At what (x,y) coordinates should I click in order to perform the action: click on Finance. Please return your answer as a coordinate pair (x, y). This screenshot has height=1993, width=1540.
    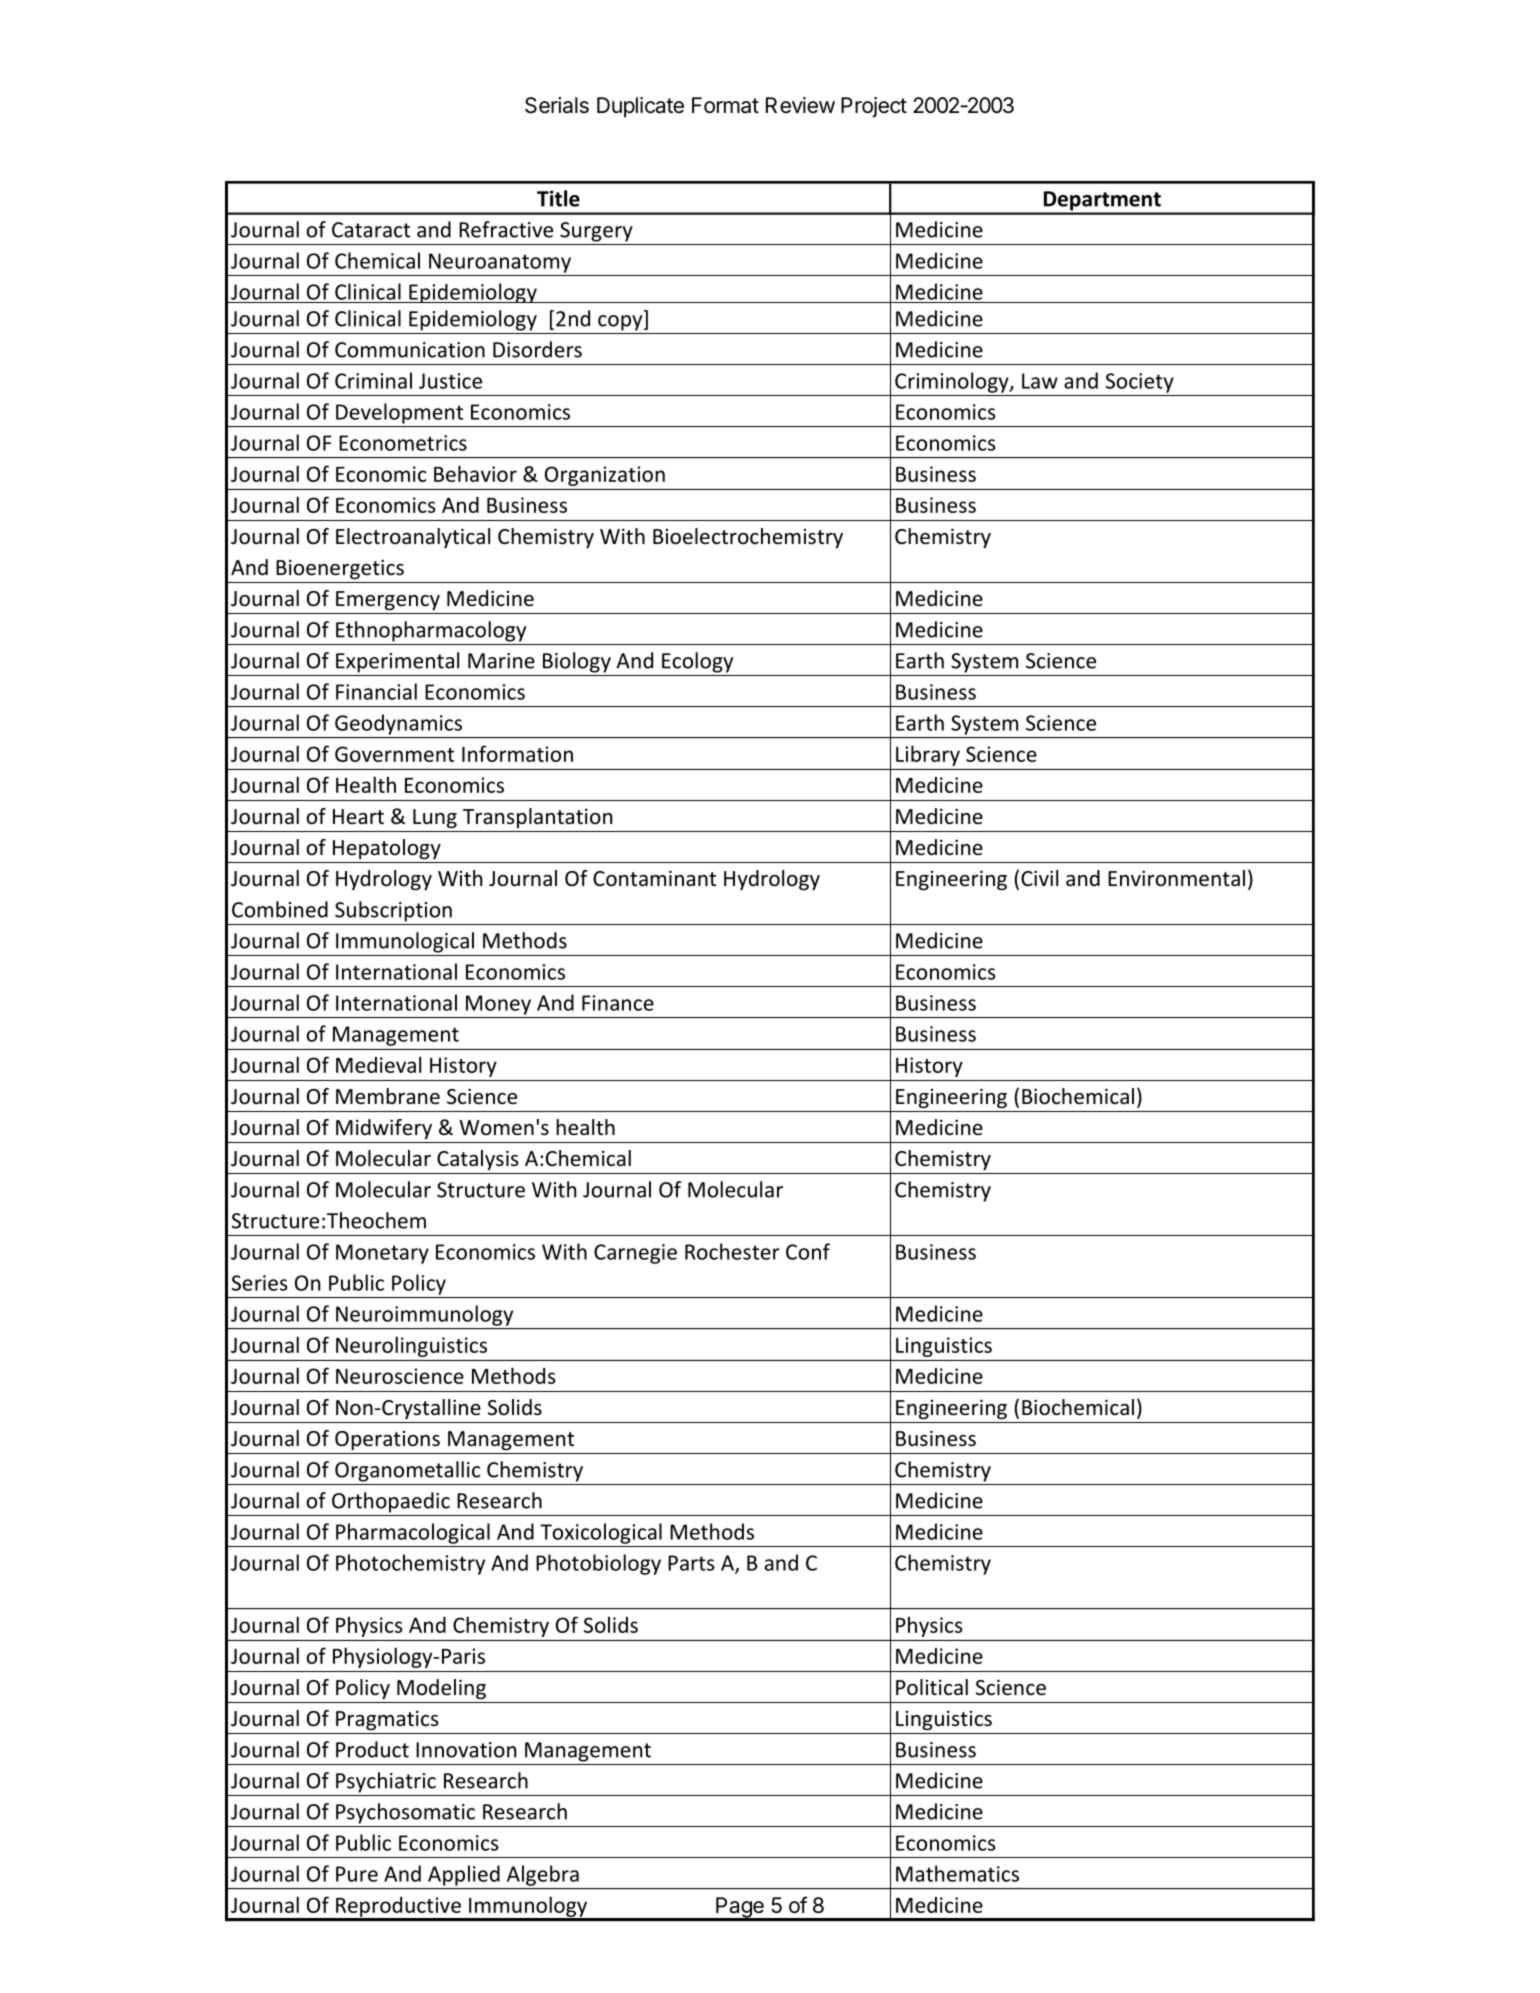
    Looking at the image, I should click on (618, 1003).
